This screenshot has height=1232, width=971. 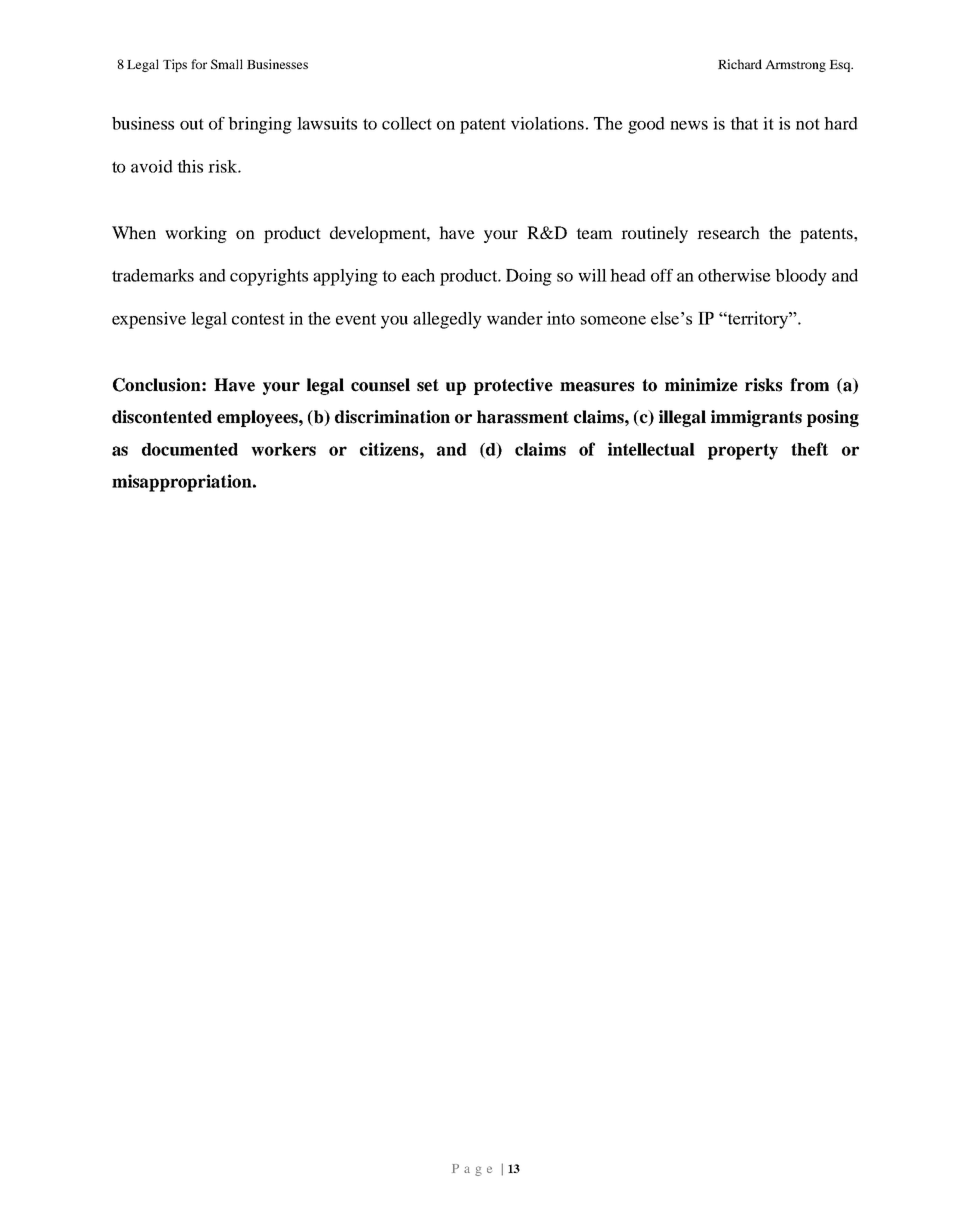 I want to click on research, so click(x=728, y=232).
